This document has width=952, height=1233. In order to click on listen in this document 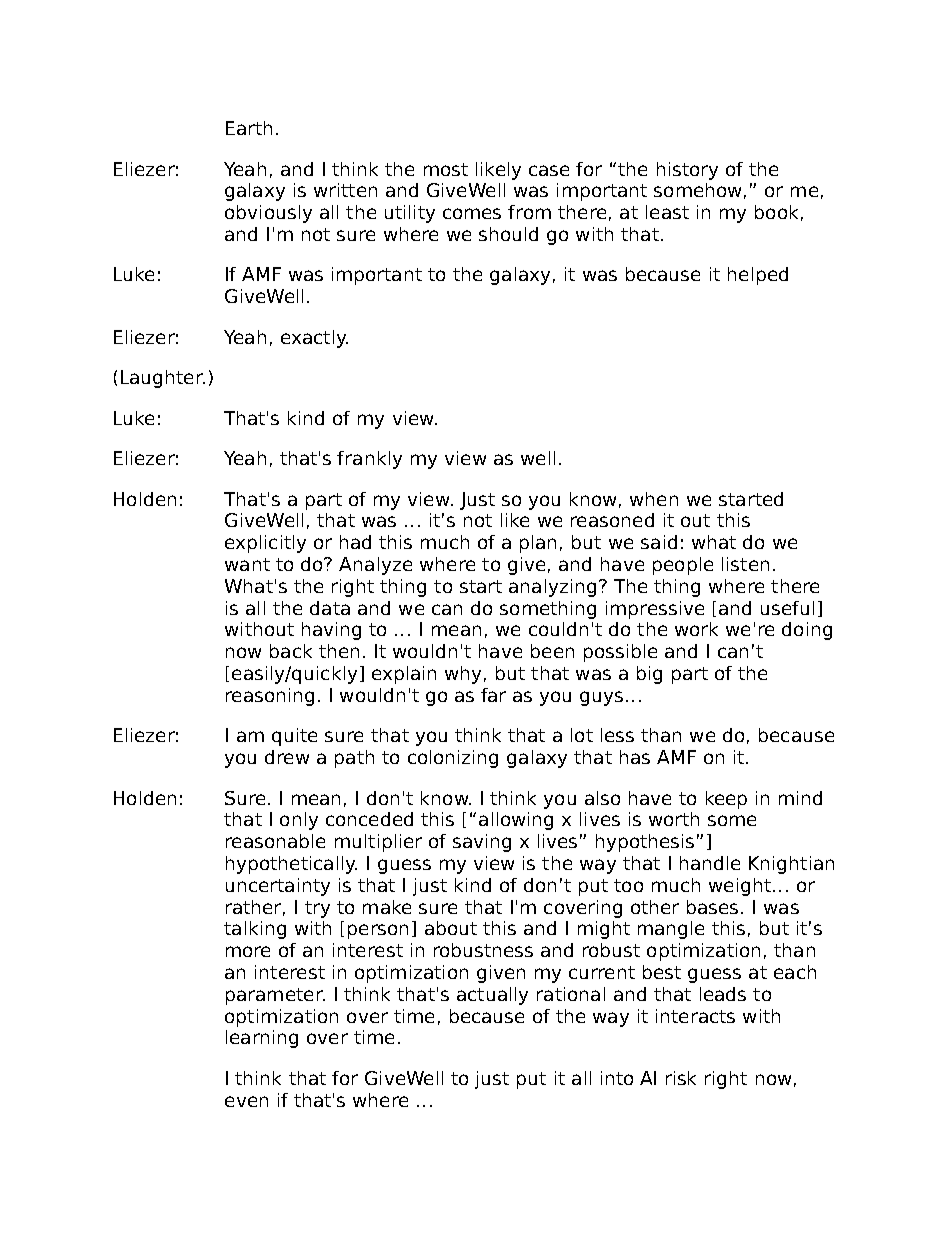, I will do `click(745, 564)`.
